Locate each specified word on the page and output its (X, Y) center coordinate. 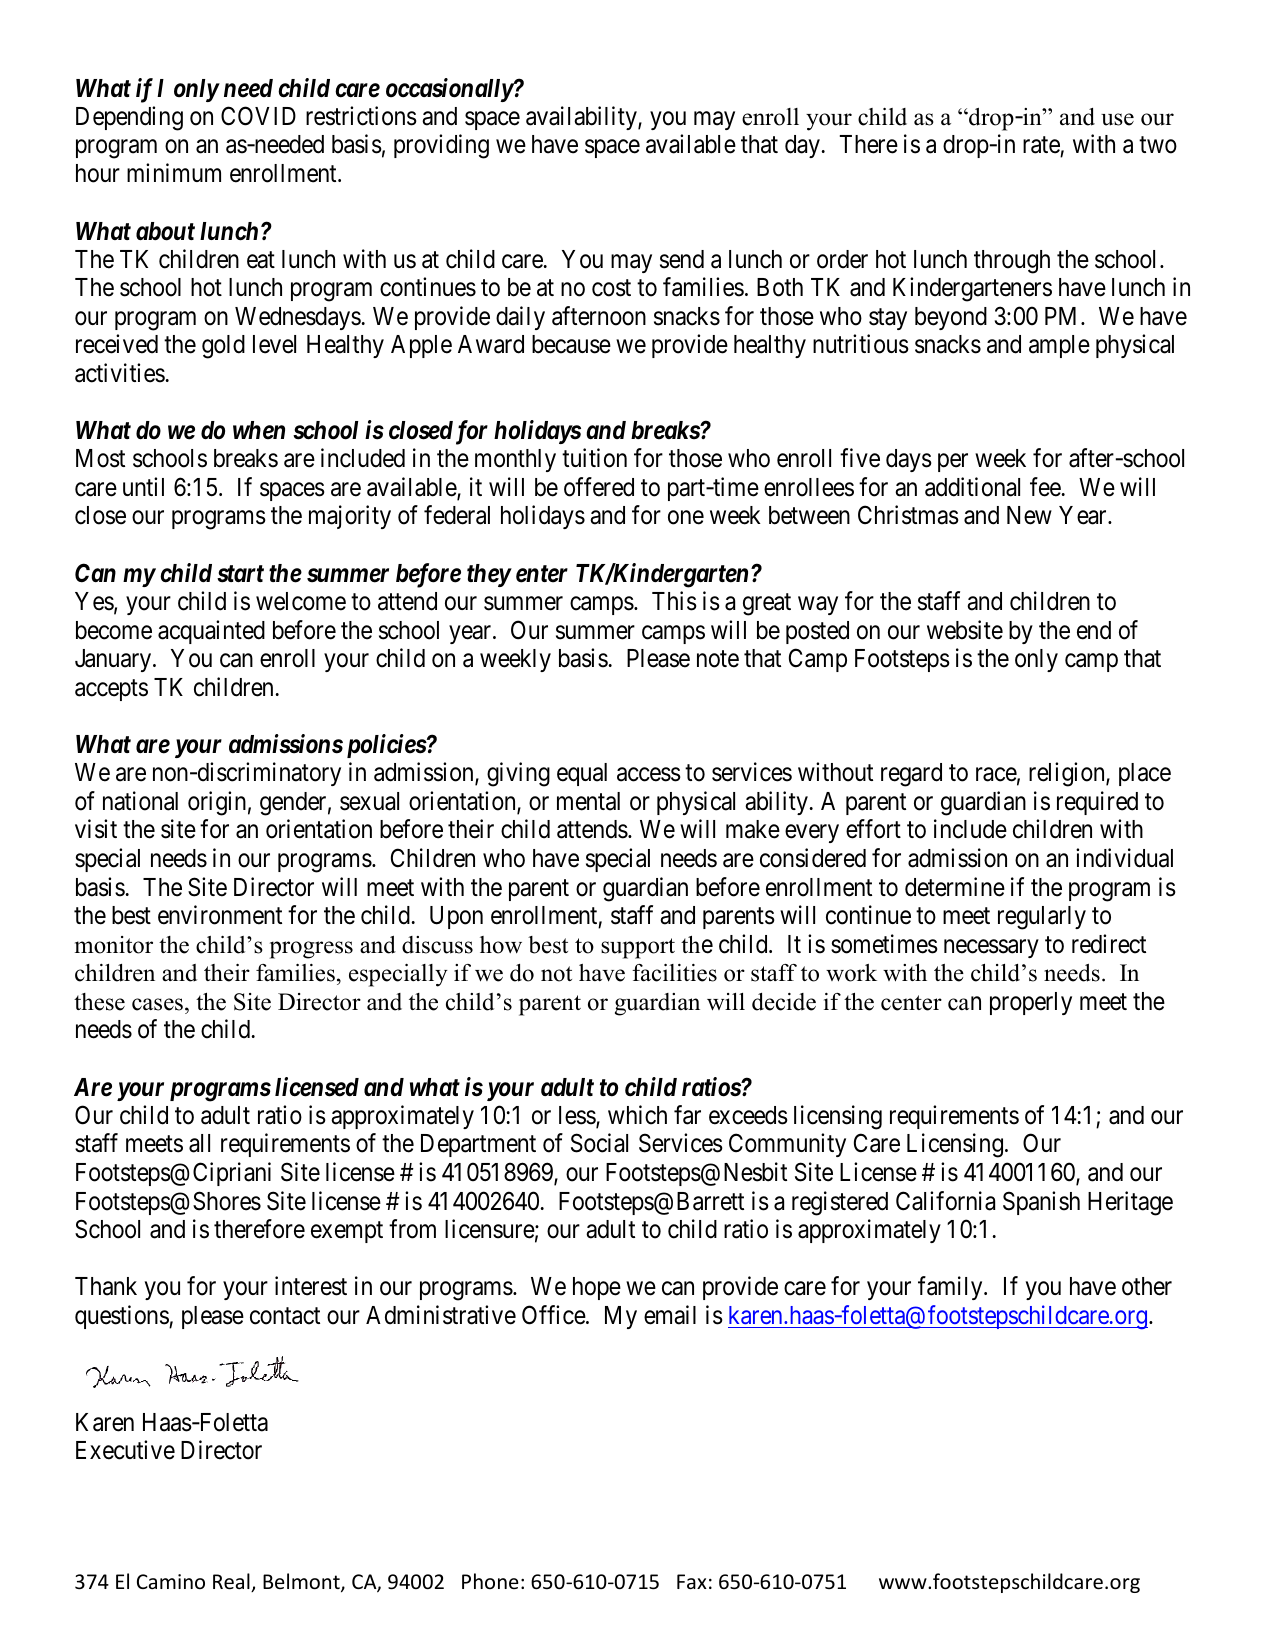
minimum (174, 172)
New (1029, 515)
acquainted (211, 632)
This (674, 601)
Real (232, 1582)
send (682, 259)
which (637, 1115)
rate (1042, 147)
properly (1031, 1003)
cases (157, 1004)
